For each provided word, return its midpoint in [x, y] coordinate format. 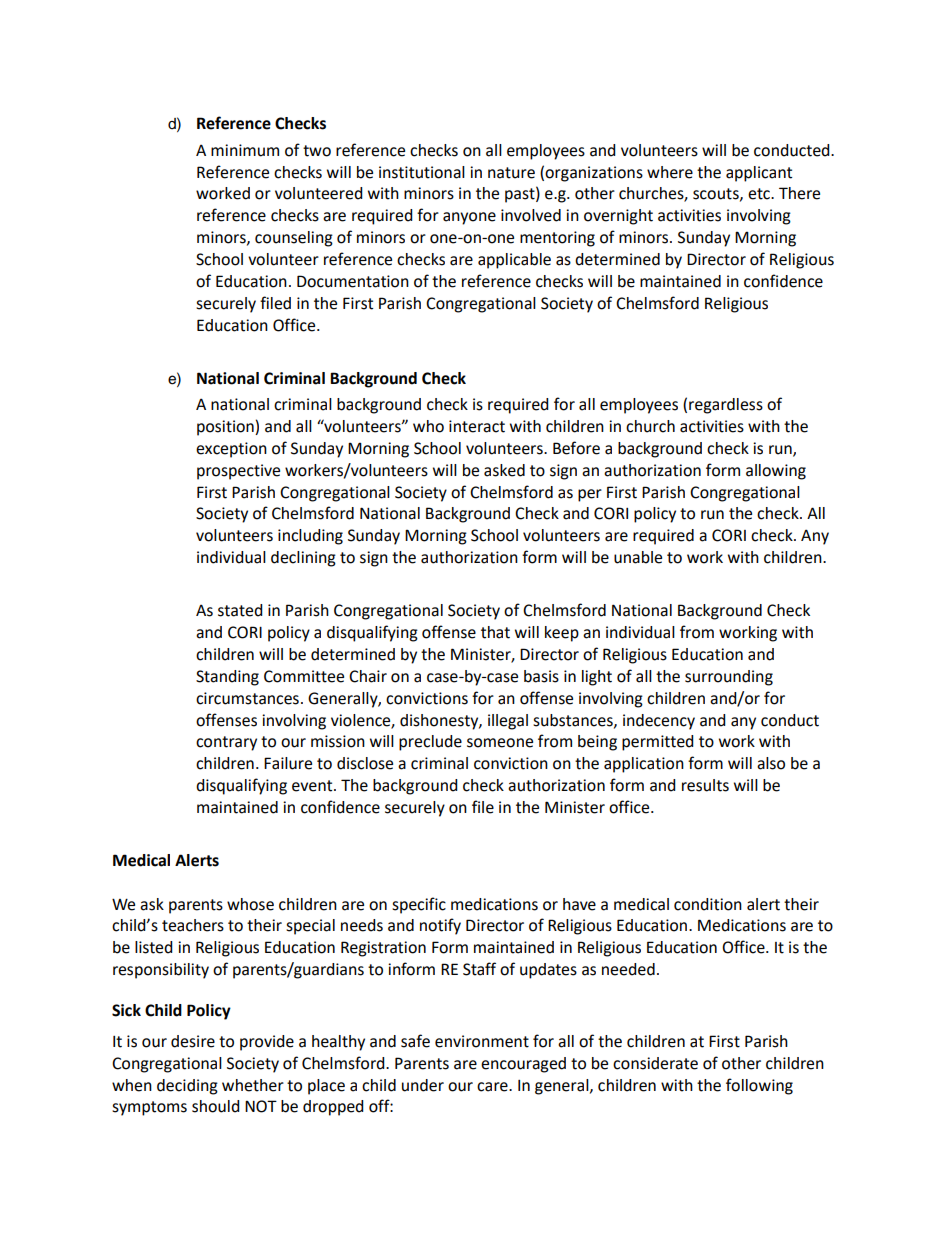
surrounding [729, 678]
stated [240, 610]
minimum [245, 150]
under [423, 1085]
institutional [422, 172]
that [495, 632]
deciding [187, 1087]
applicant [759, 174]
